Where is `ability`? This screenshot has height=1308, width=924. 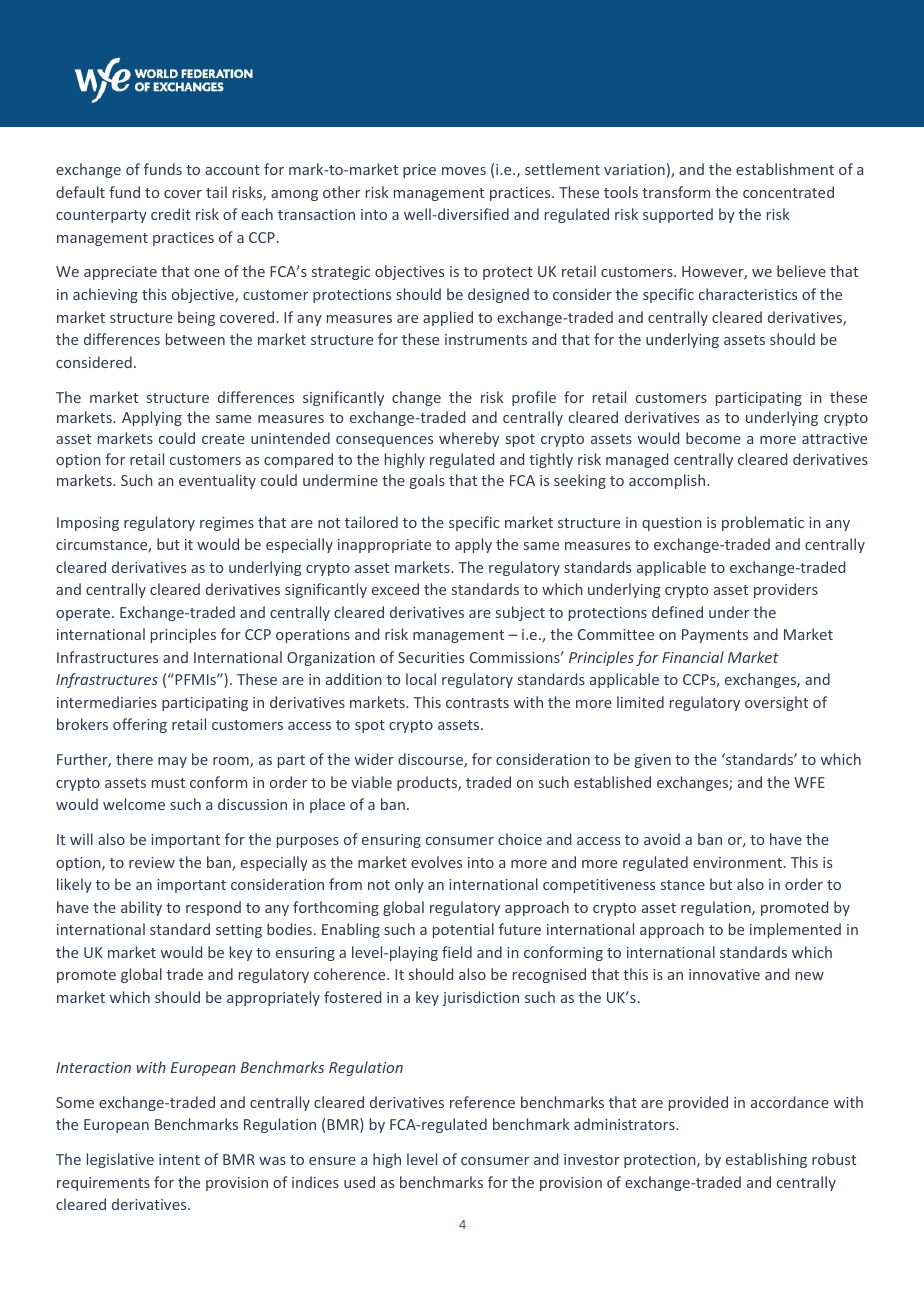 ability is located at coordinates (141, 908).
